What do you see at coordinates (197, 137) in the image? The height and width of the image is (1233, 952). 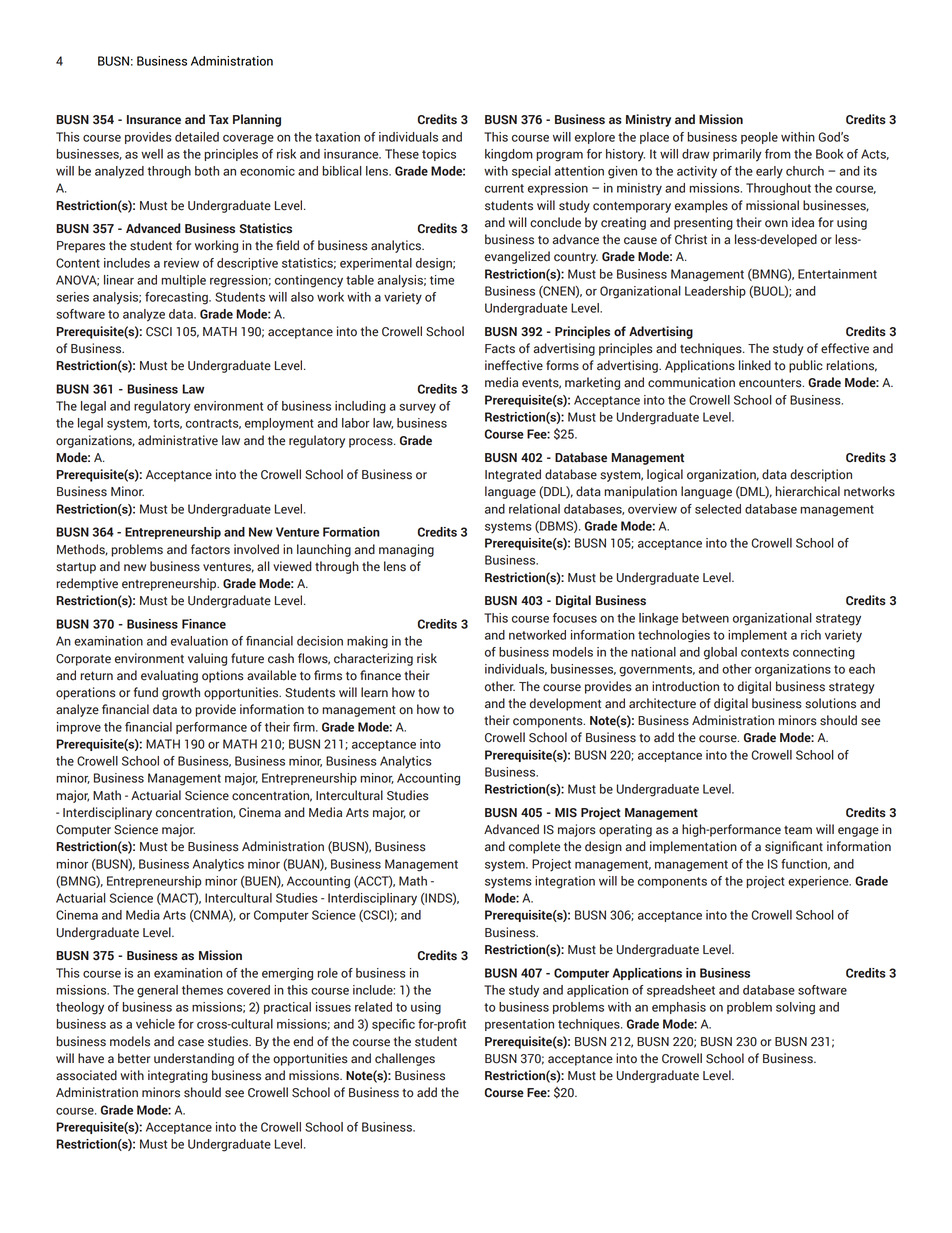 I see `detailed` at bounding box center [197, 137].
